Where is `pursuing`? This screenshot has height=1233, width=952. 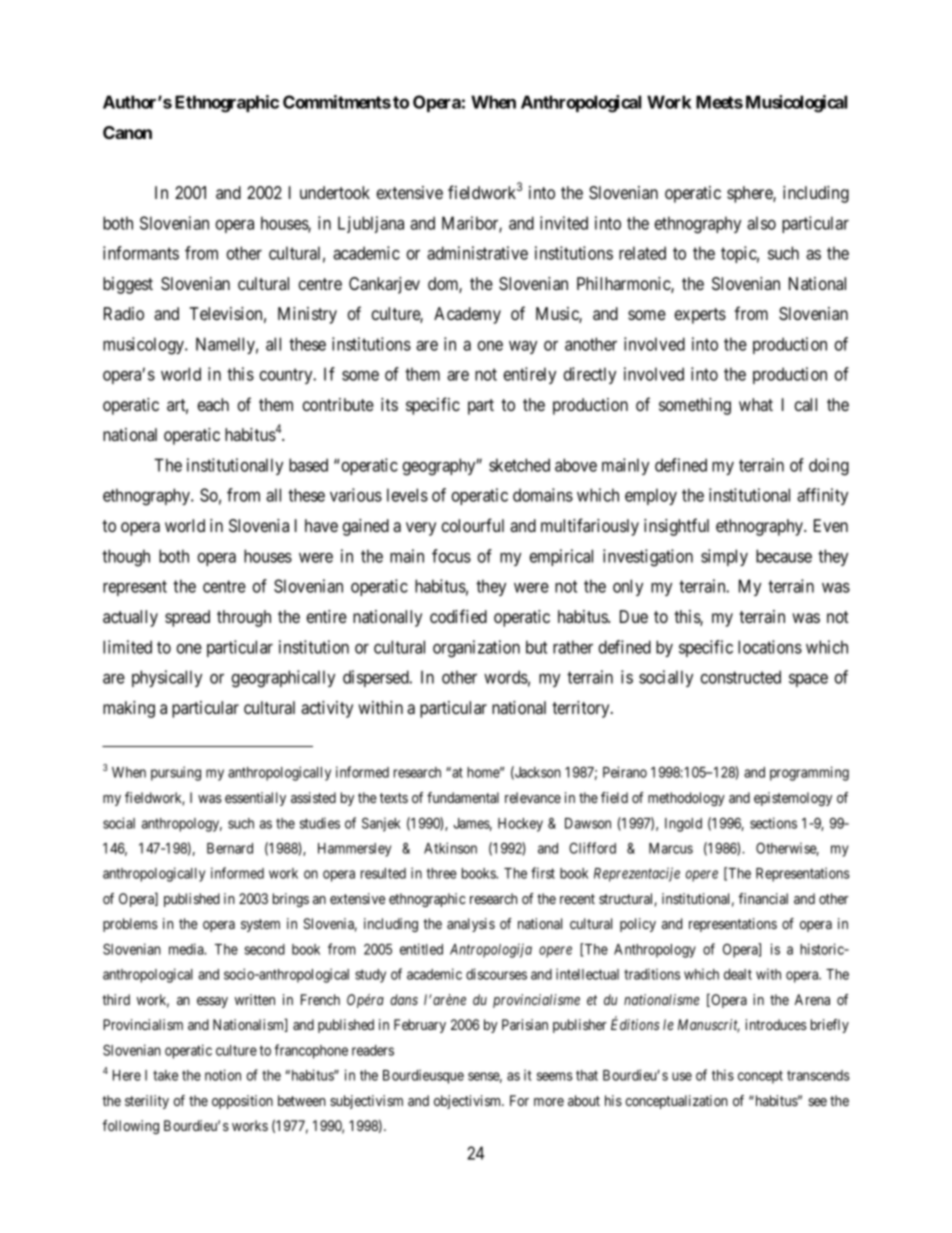 pursuing is located at coordinates (176, 773).
